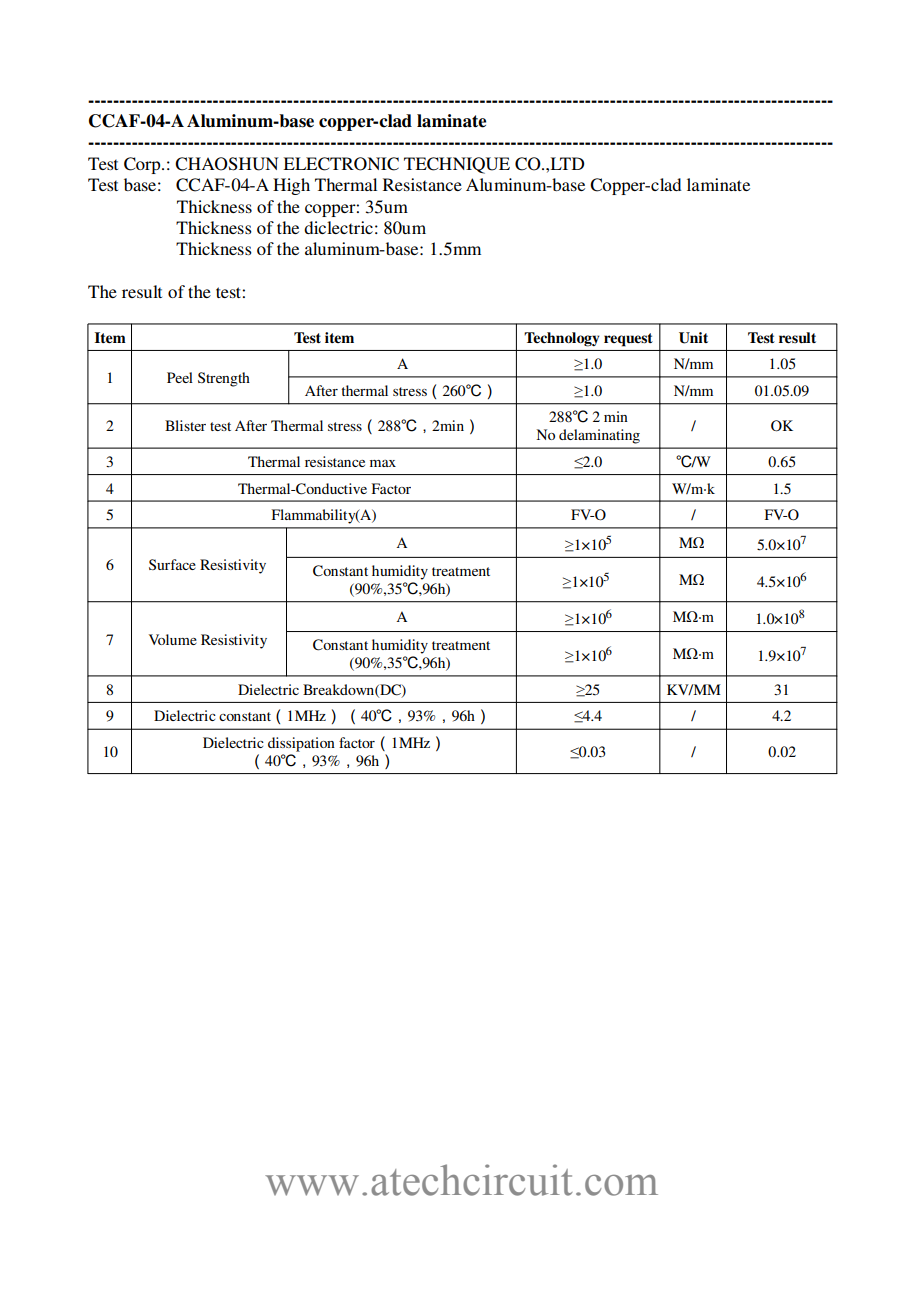 Image resolution: width=924 pixels, height=1308 pixels. What do you see at coordinates (172, 564) in the screenshot?
I see `Surface` at bounding box center [172, 564].
